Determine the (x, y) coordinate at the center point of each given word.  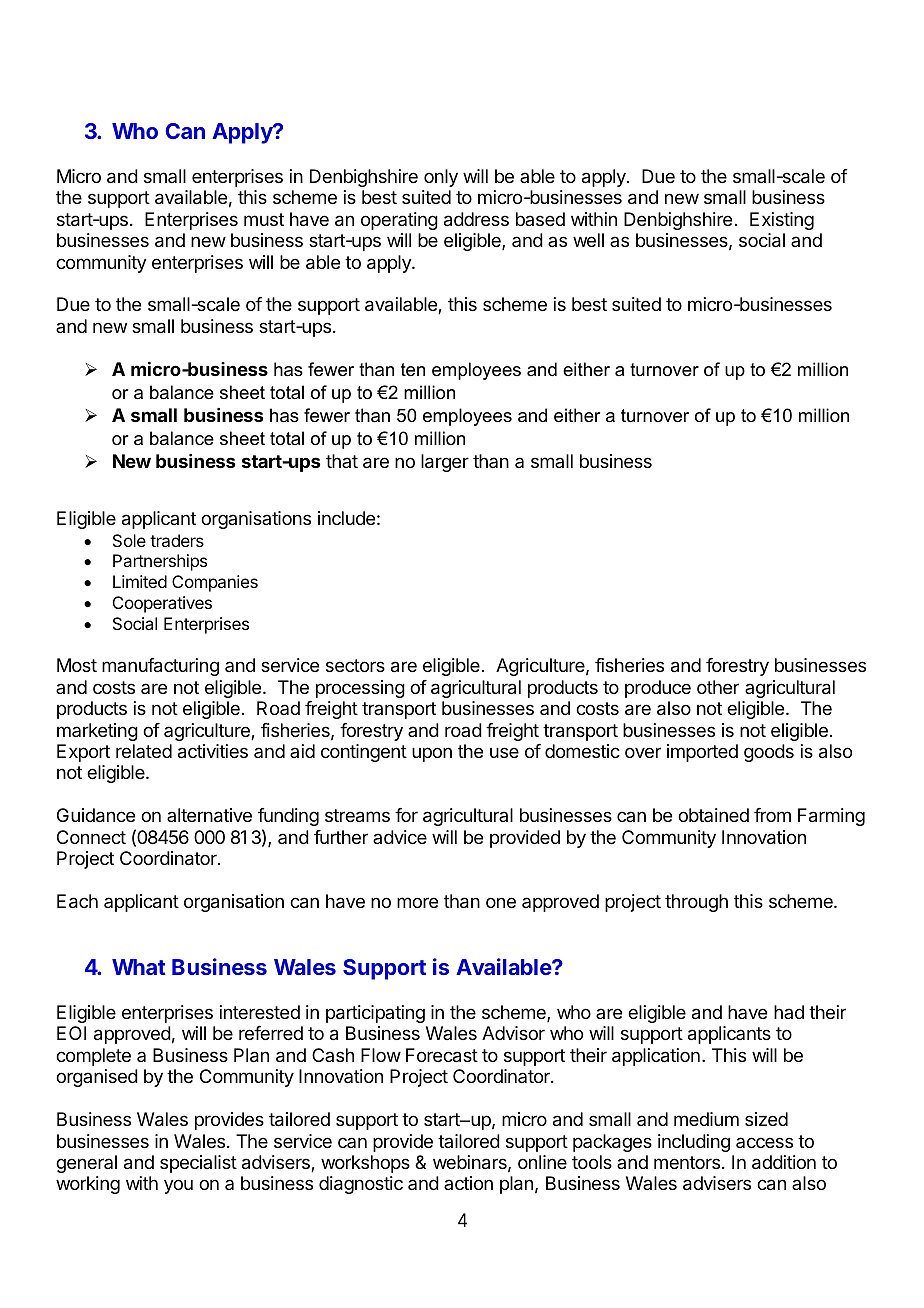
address (476, 219)
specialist (198, 1164)
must (264, 219)
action (468, 1183)
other (718, 687)
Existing (782, 221)
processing (360, 689)
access (764, 1142)
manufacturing (160, 667)
